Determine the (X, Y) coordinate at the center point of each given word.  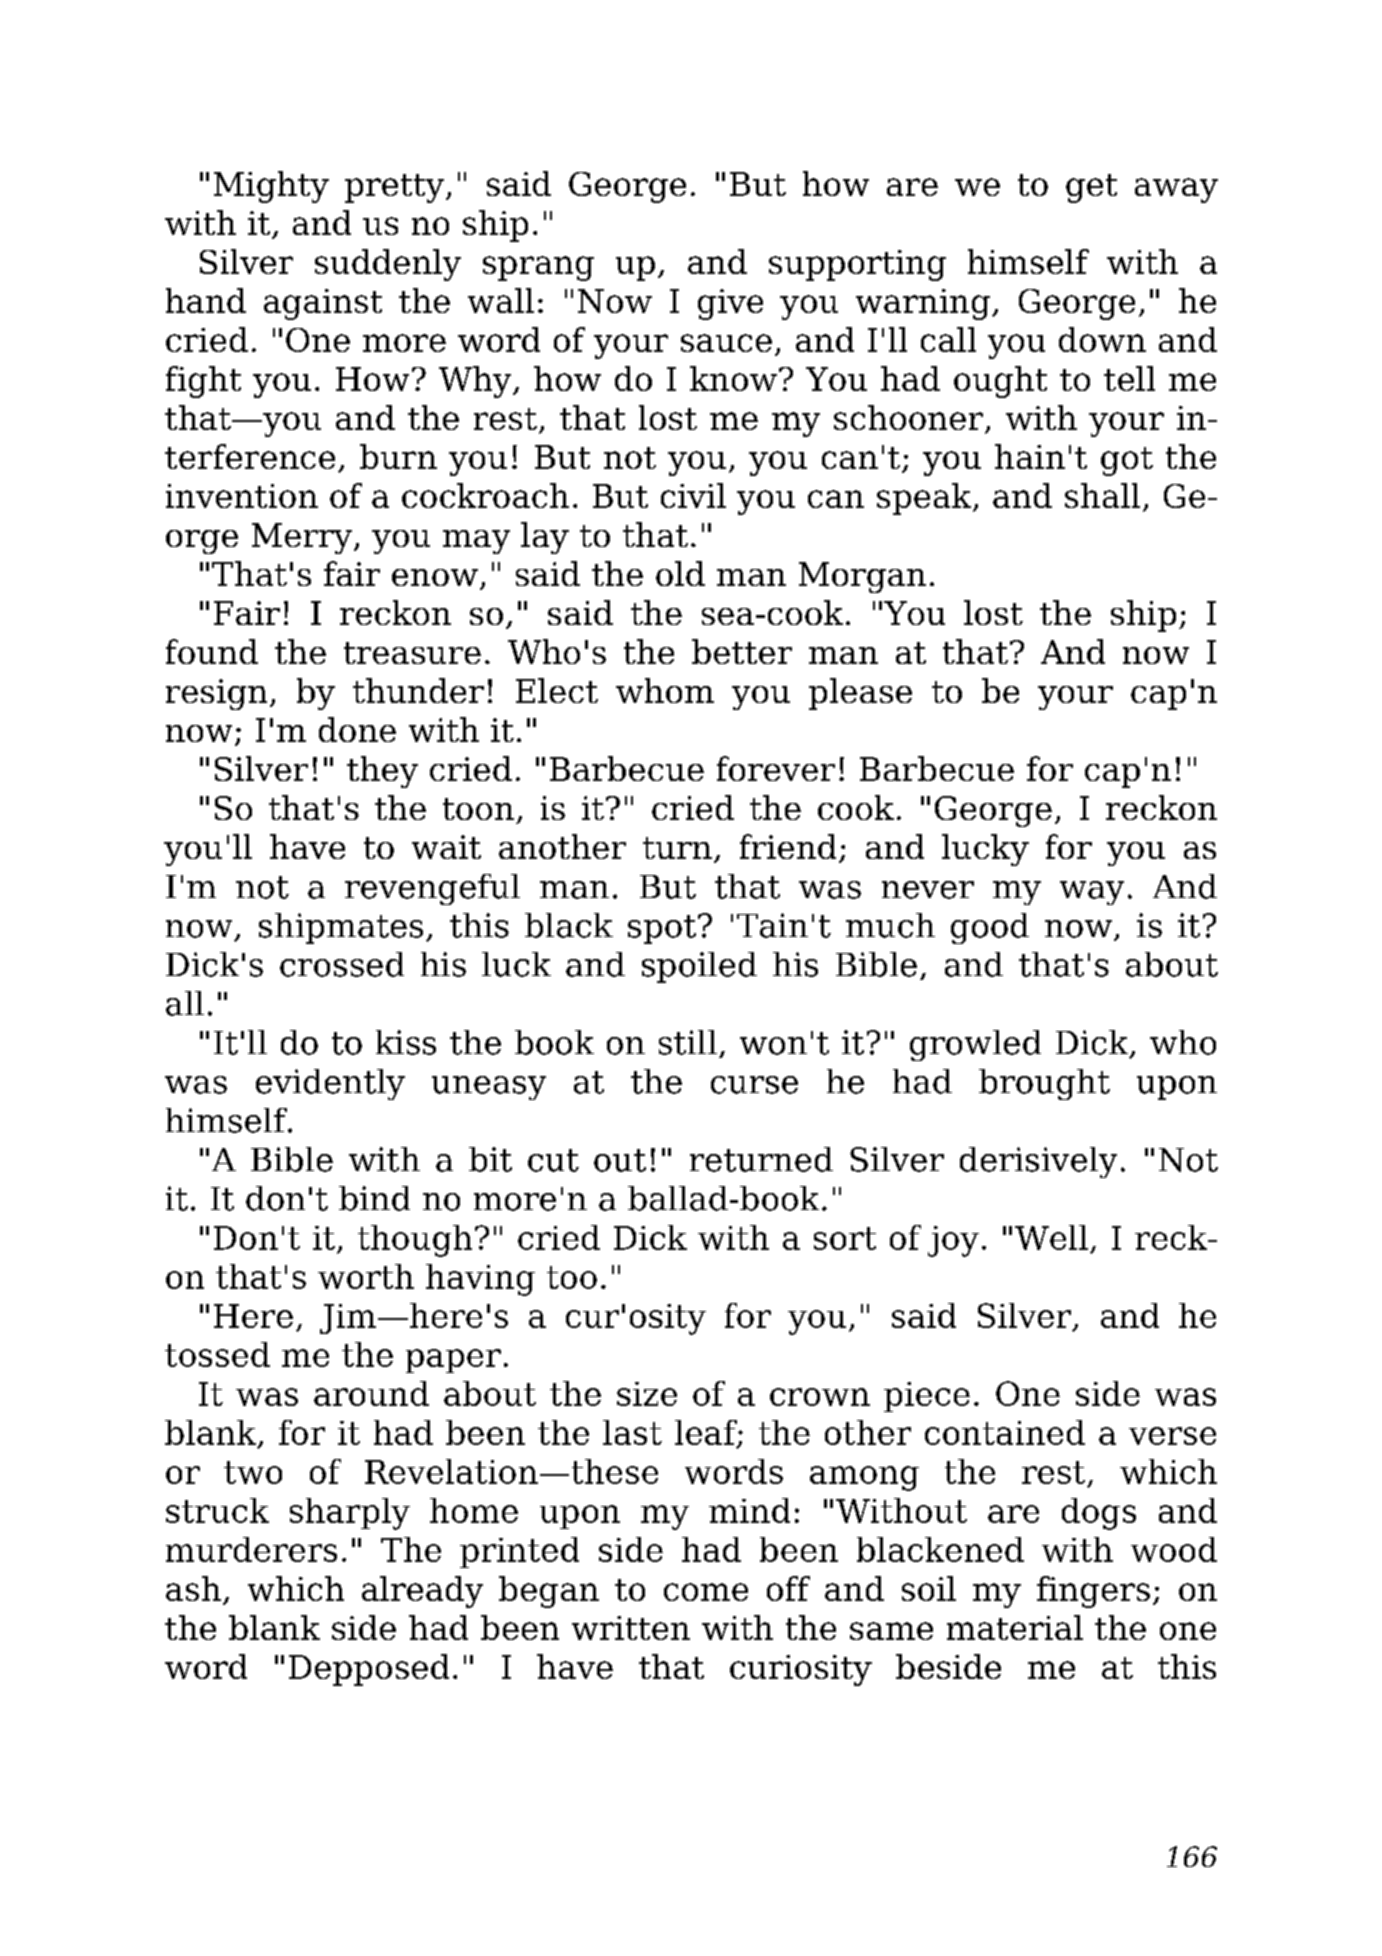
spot (663, 929)
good (990, 928)
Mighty (271, 187)
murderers (251, 1549)
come (706, 1592)
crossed (342, 964)
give (730, 304)
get (1091, 188)
